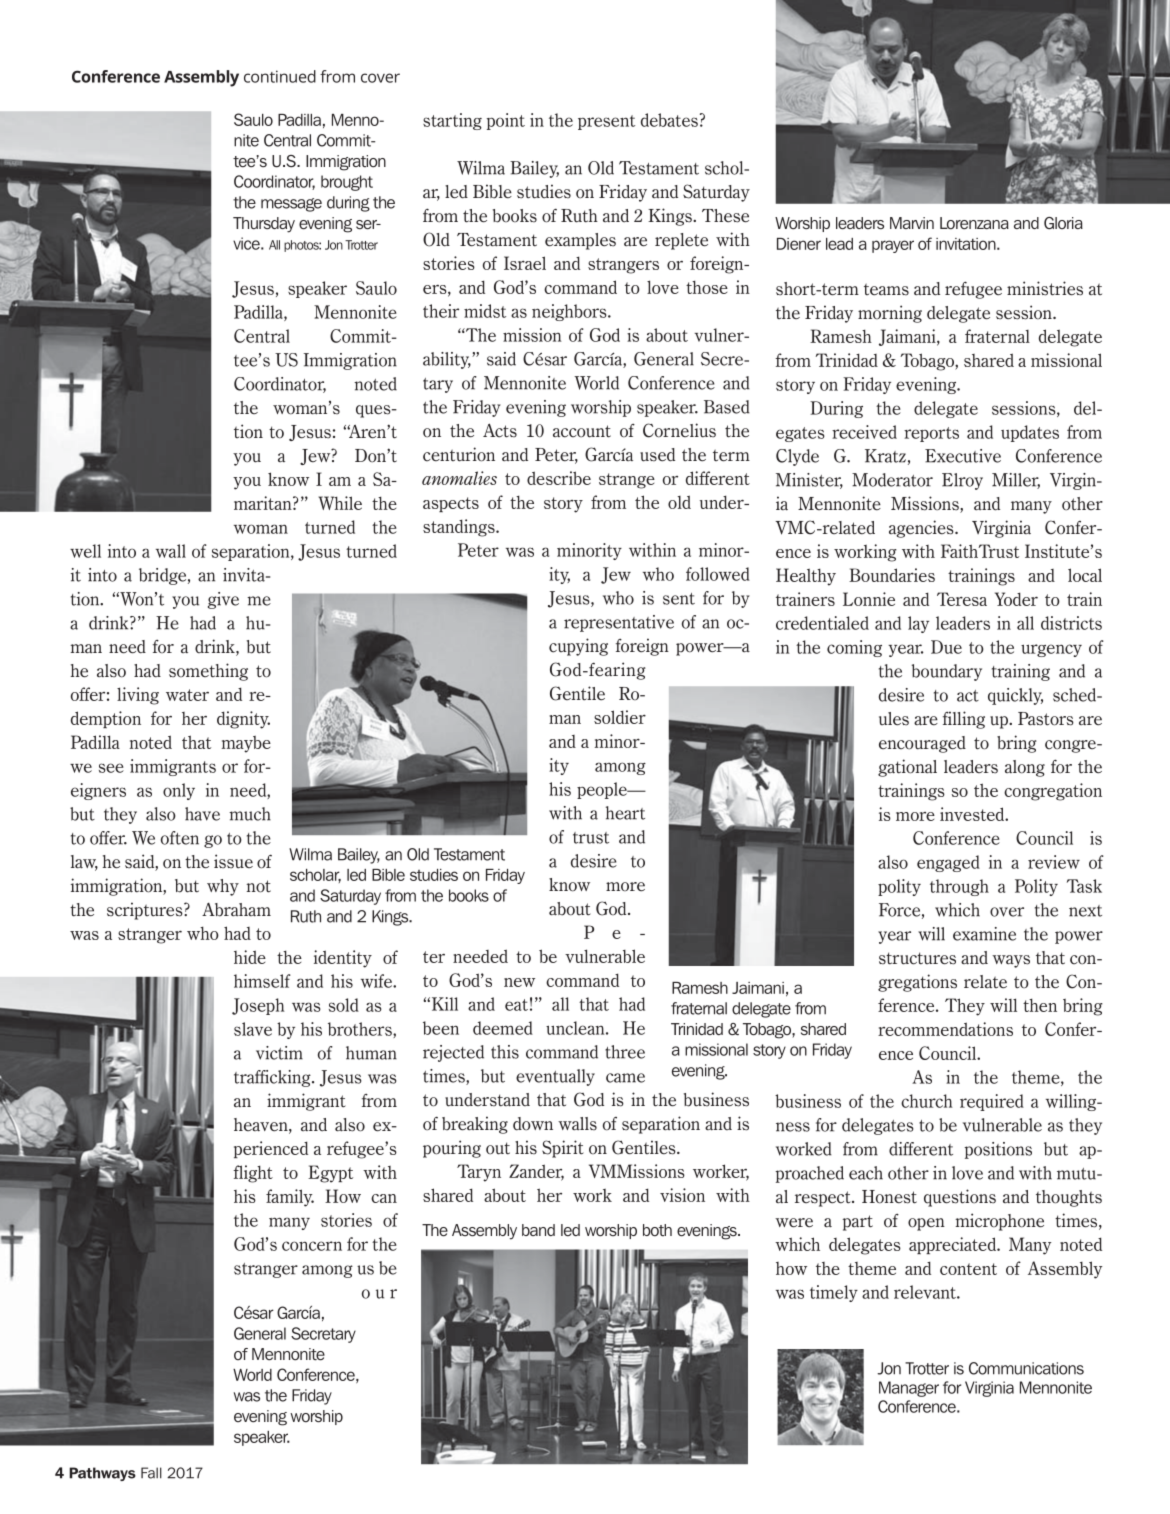 The width and height of the page is (1170, 1514). I want to click on Marvin, so click(912, 223).
